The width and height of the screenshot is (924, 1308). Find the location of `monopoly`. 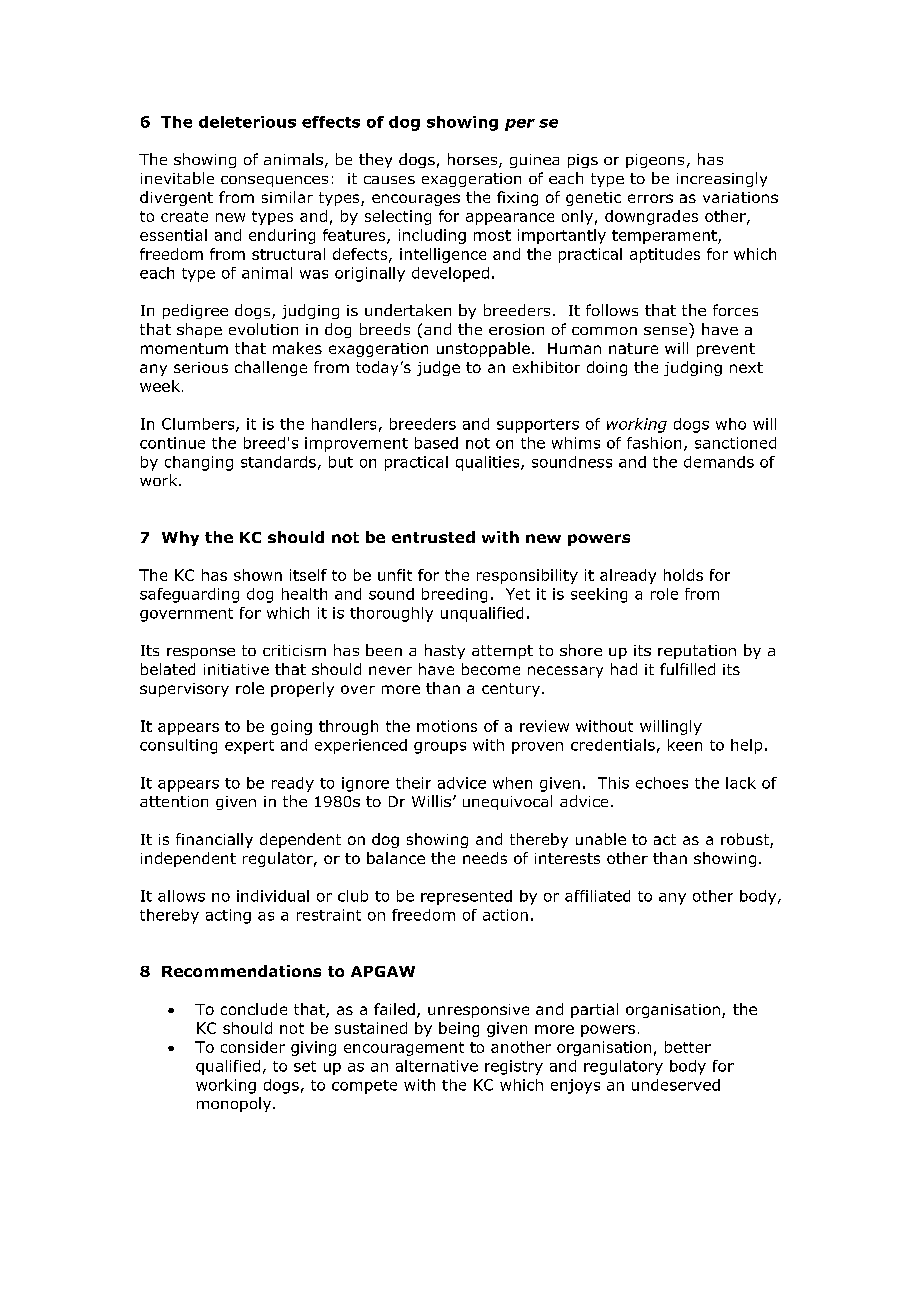

monopoly is located at coordinates (235, 1104).
